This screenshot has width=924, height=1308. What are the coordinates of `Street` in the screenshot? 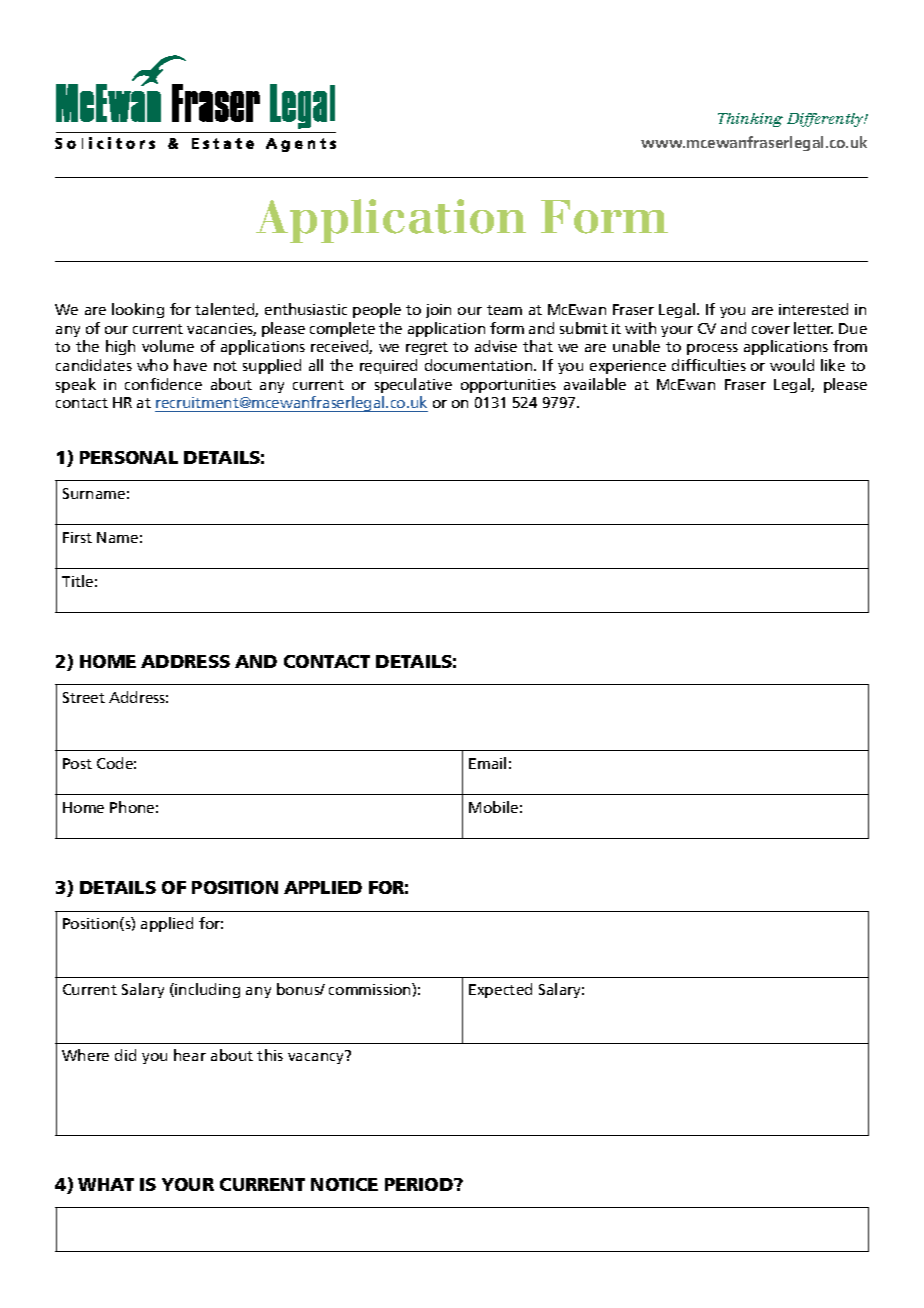 It's located at (84, 697).
